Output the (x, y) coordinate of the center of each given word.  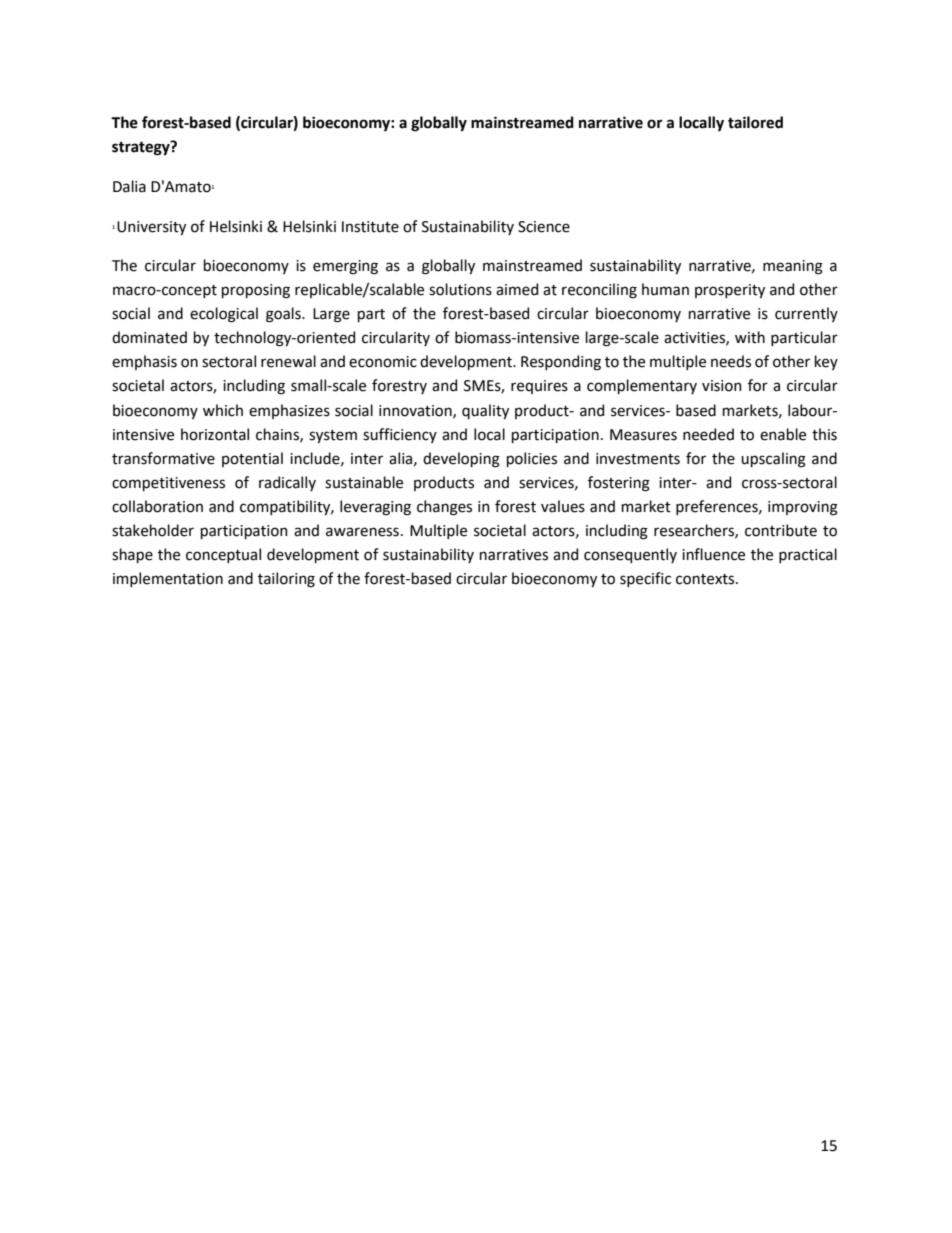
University (151, 228)
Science (544, 227)
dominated (149, 337)
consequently (630, 555)
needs (731, 361)
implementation (168, 579)
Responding (561, 363)
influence (713, 554)
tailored (755, 122)
